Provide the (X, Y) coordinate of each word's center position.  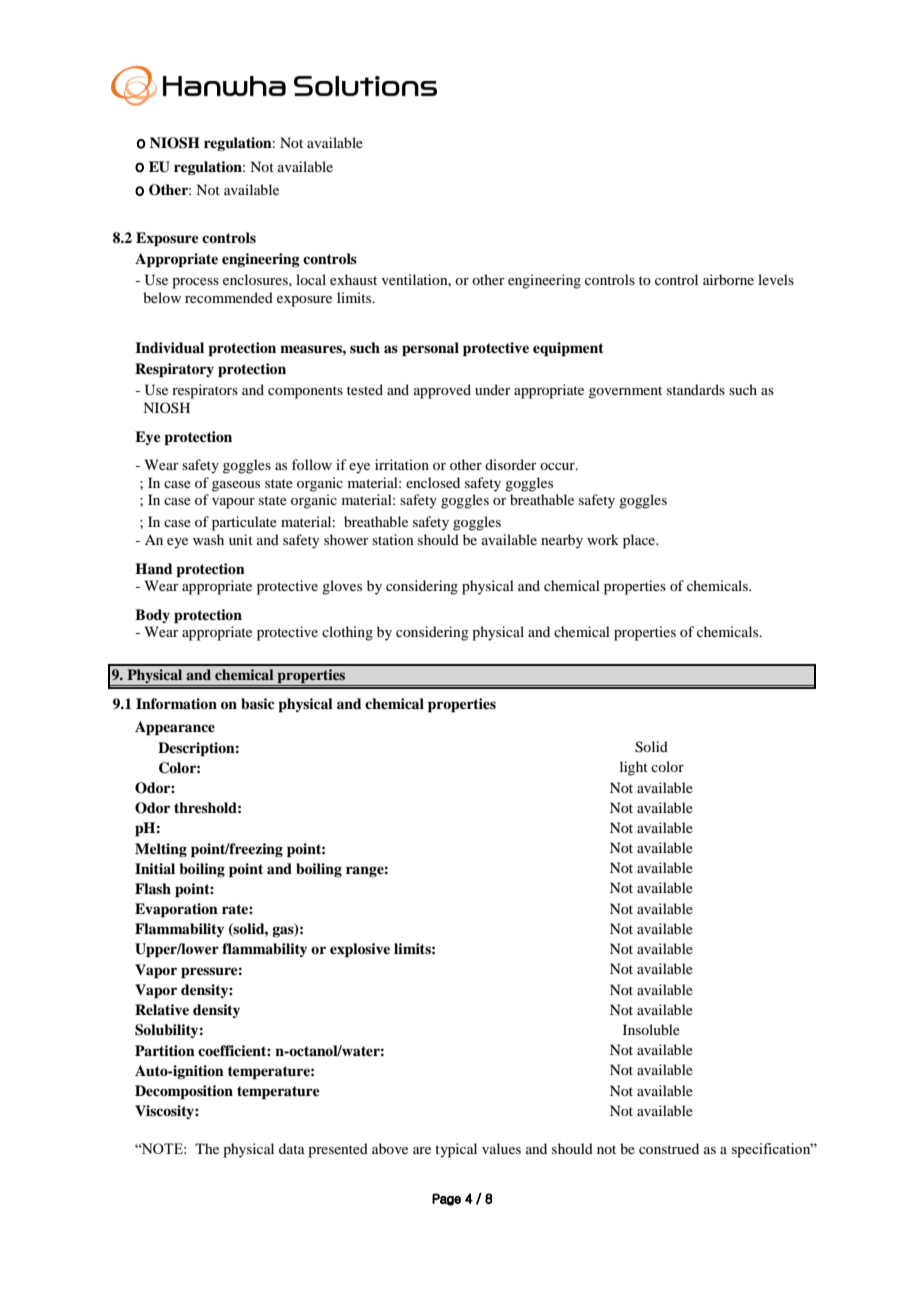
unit (241, 539)
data (292, 1148)
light (634, 768)
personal (430, 349)
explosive (360, 950)
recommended (229, 297)
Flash (153, 888)
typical (456, 1150)
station (393, 539)
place (640, 541)
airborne (728, 279)
